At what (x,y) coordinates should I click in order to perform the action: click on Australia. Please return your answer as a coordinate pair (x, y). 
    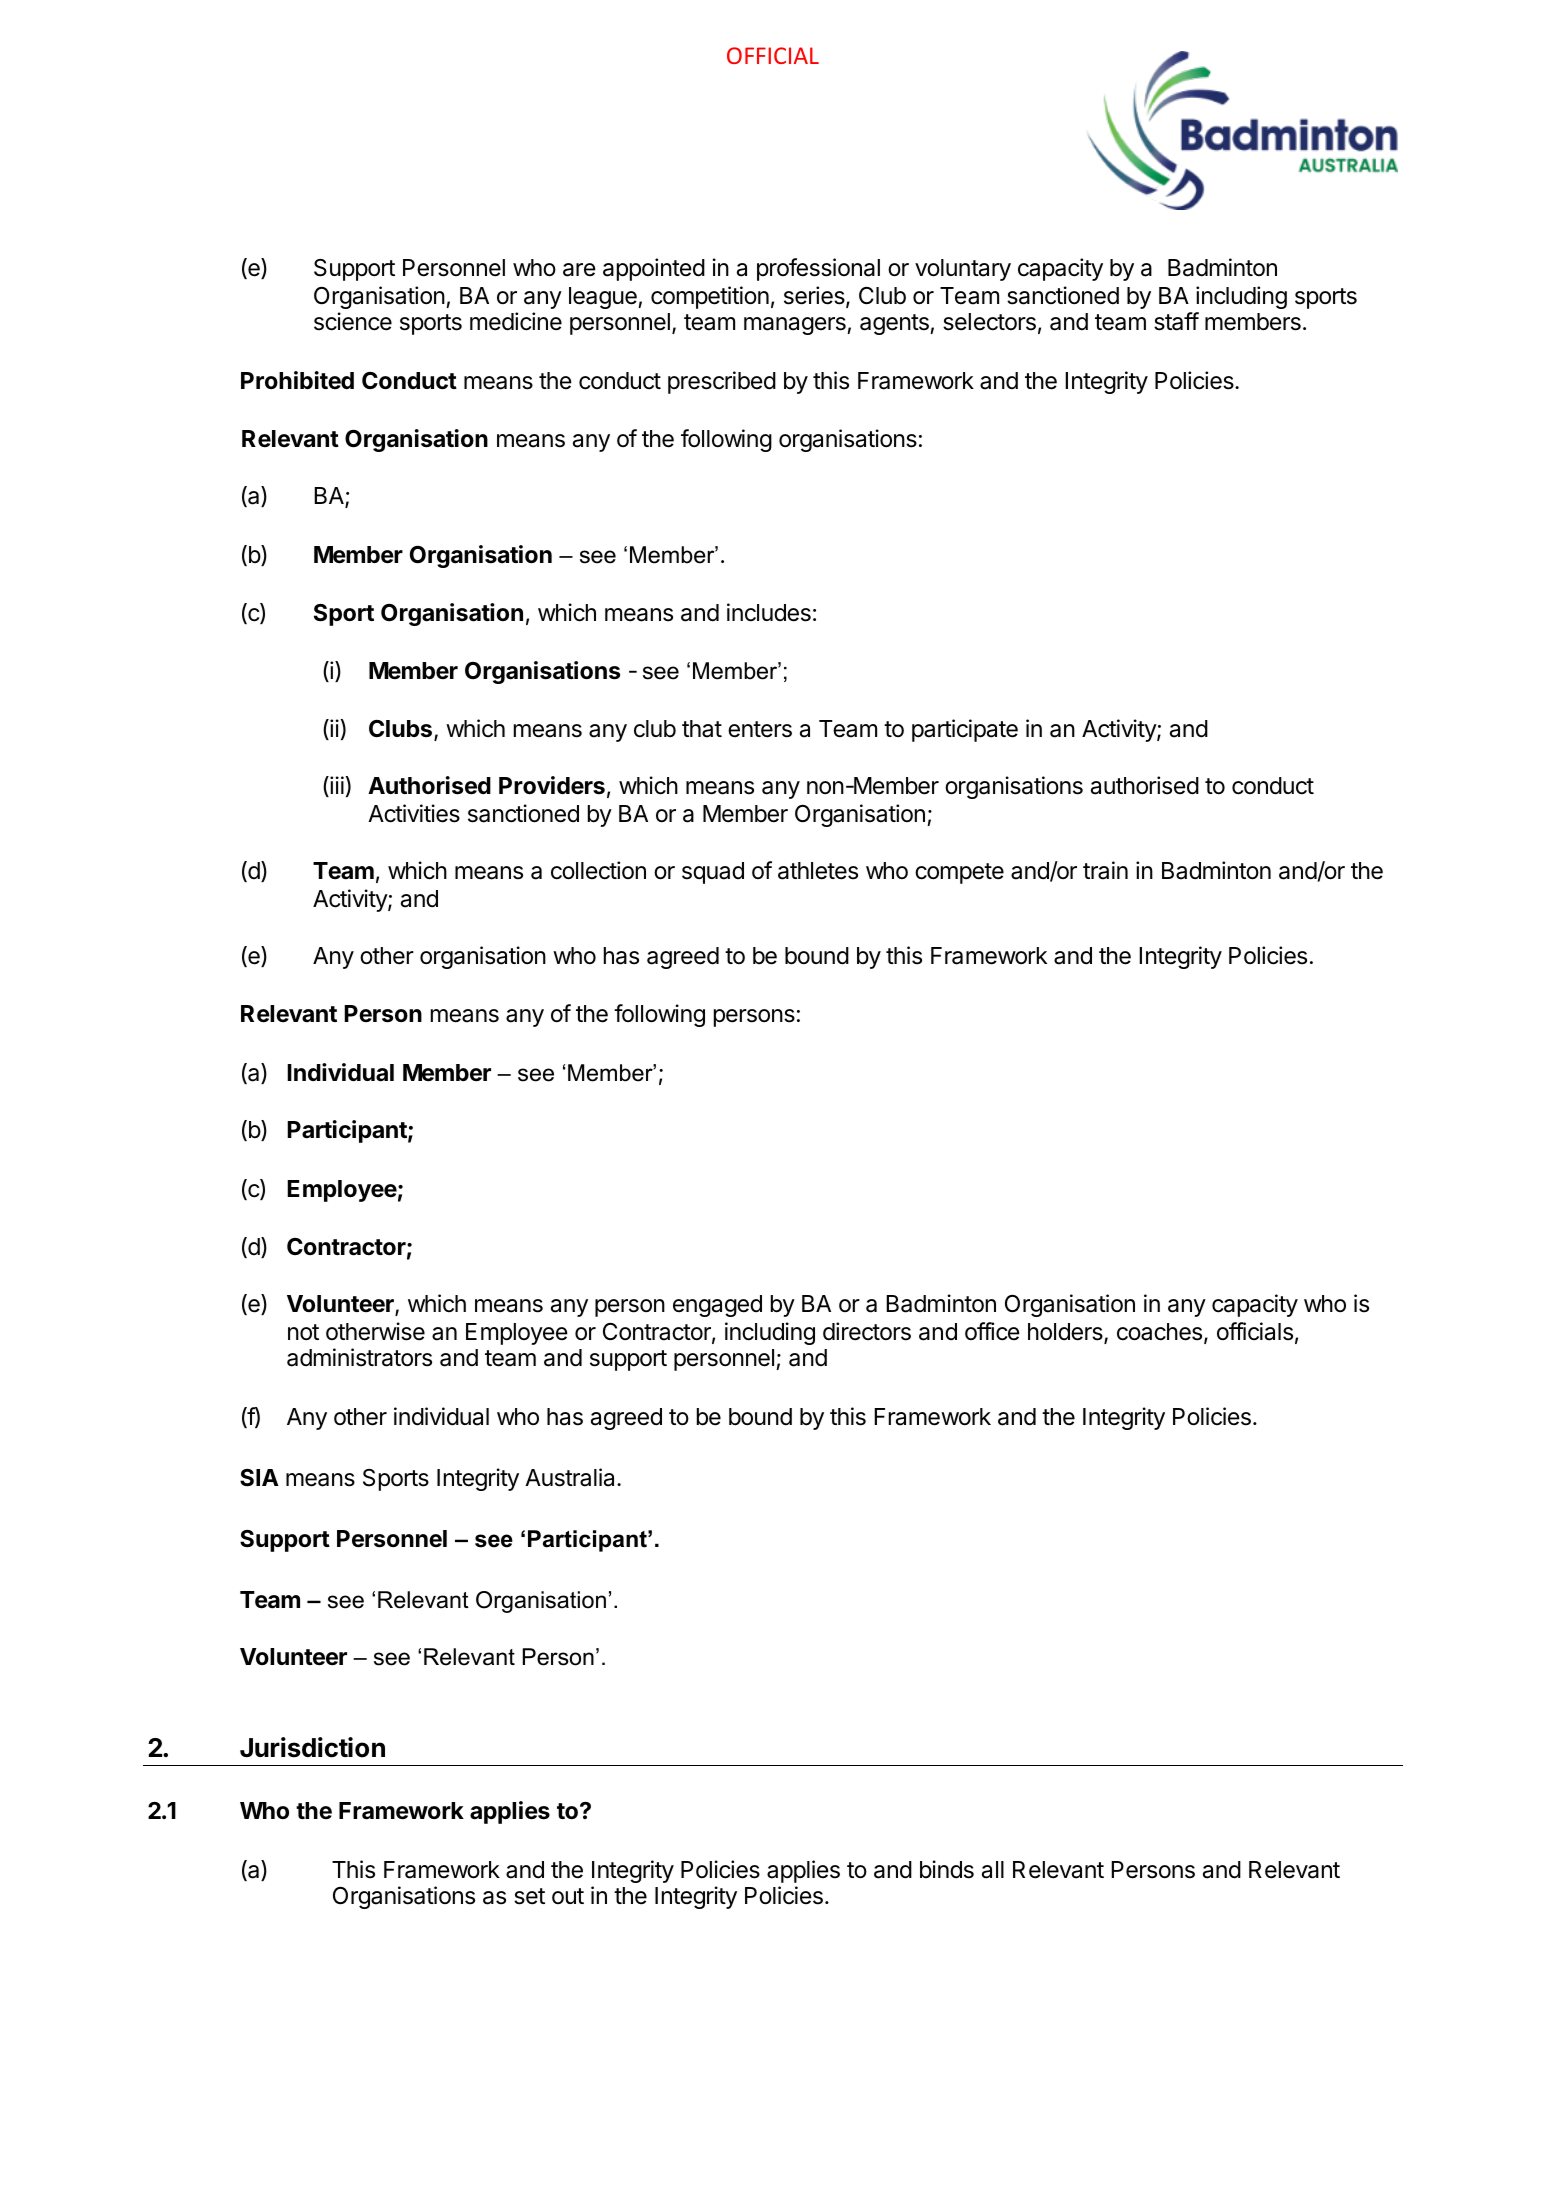
    Looking at the image, I should click on (571, 1477).
